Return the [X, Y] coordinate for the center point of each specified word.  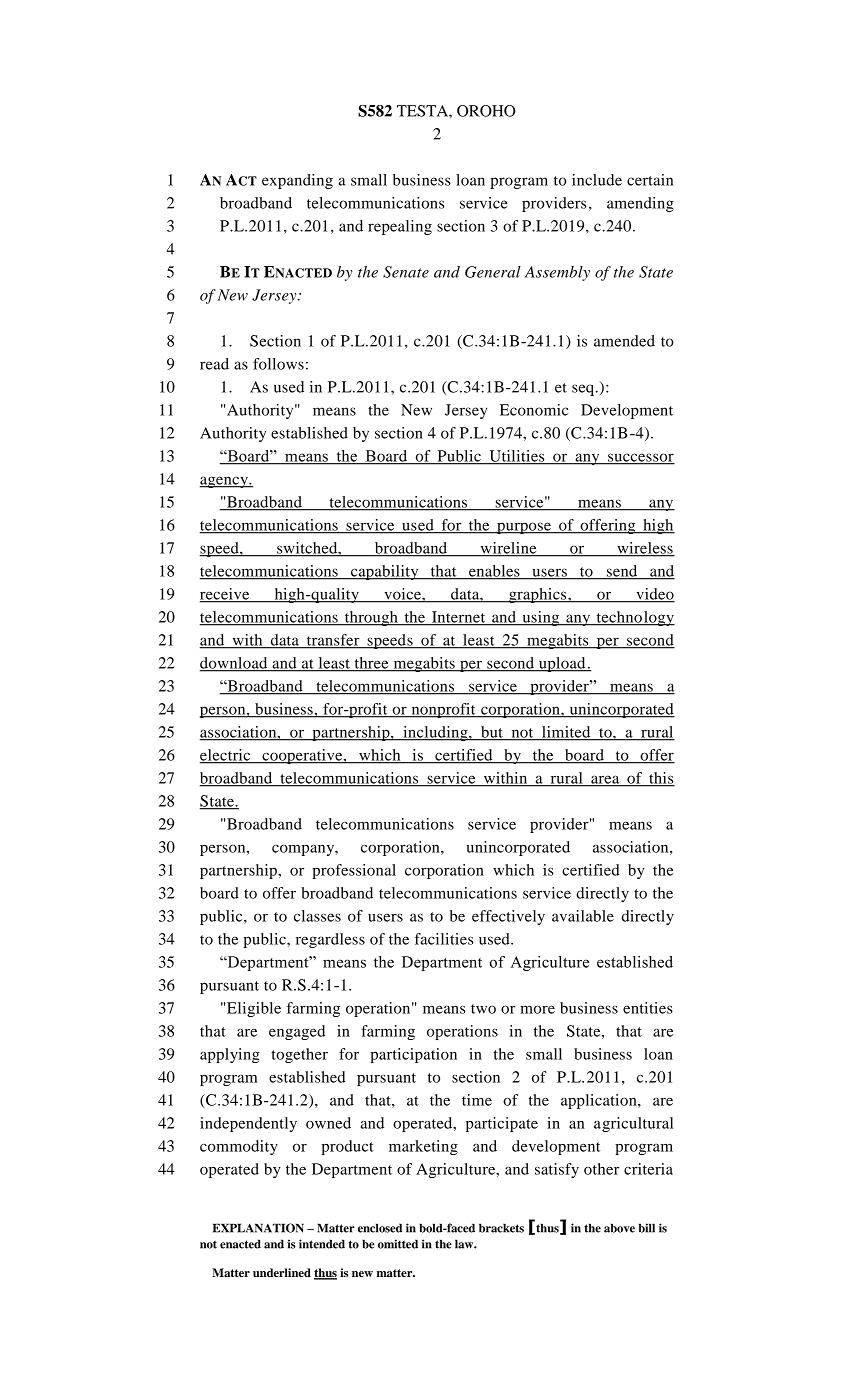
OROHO [486, 111]
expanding [297, 181]
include [597, 180]
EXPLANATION [258, 1228]
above [619, 1228]
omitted [398, 1244]
